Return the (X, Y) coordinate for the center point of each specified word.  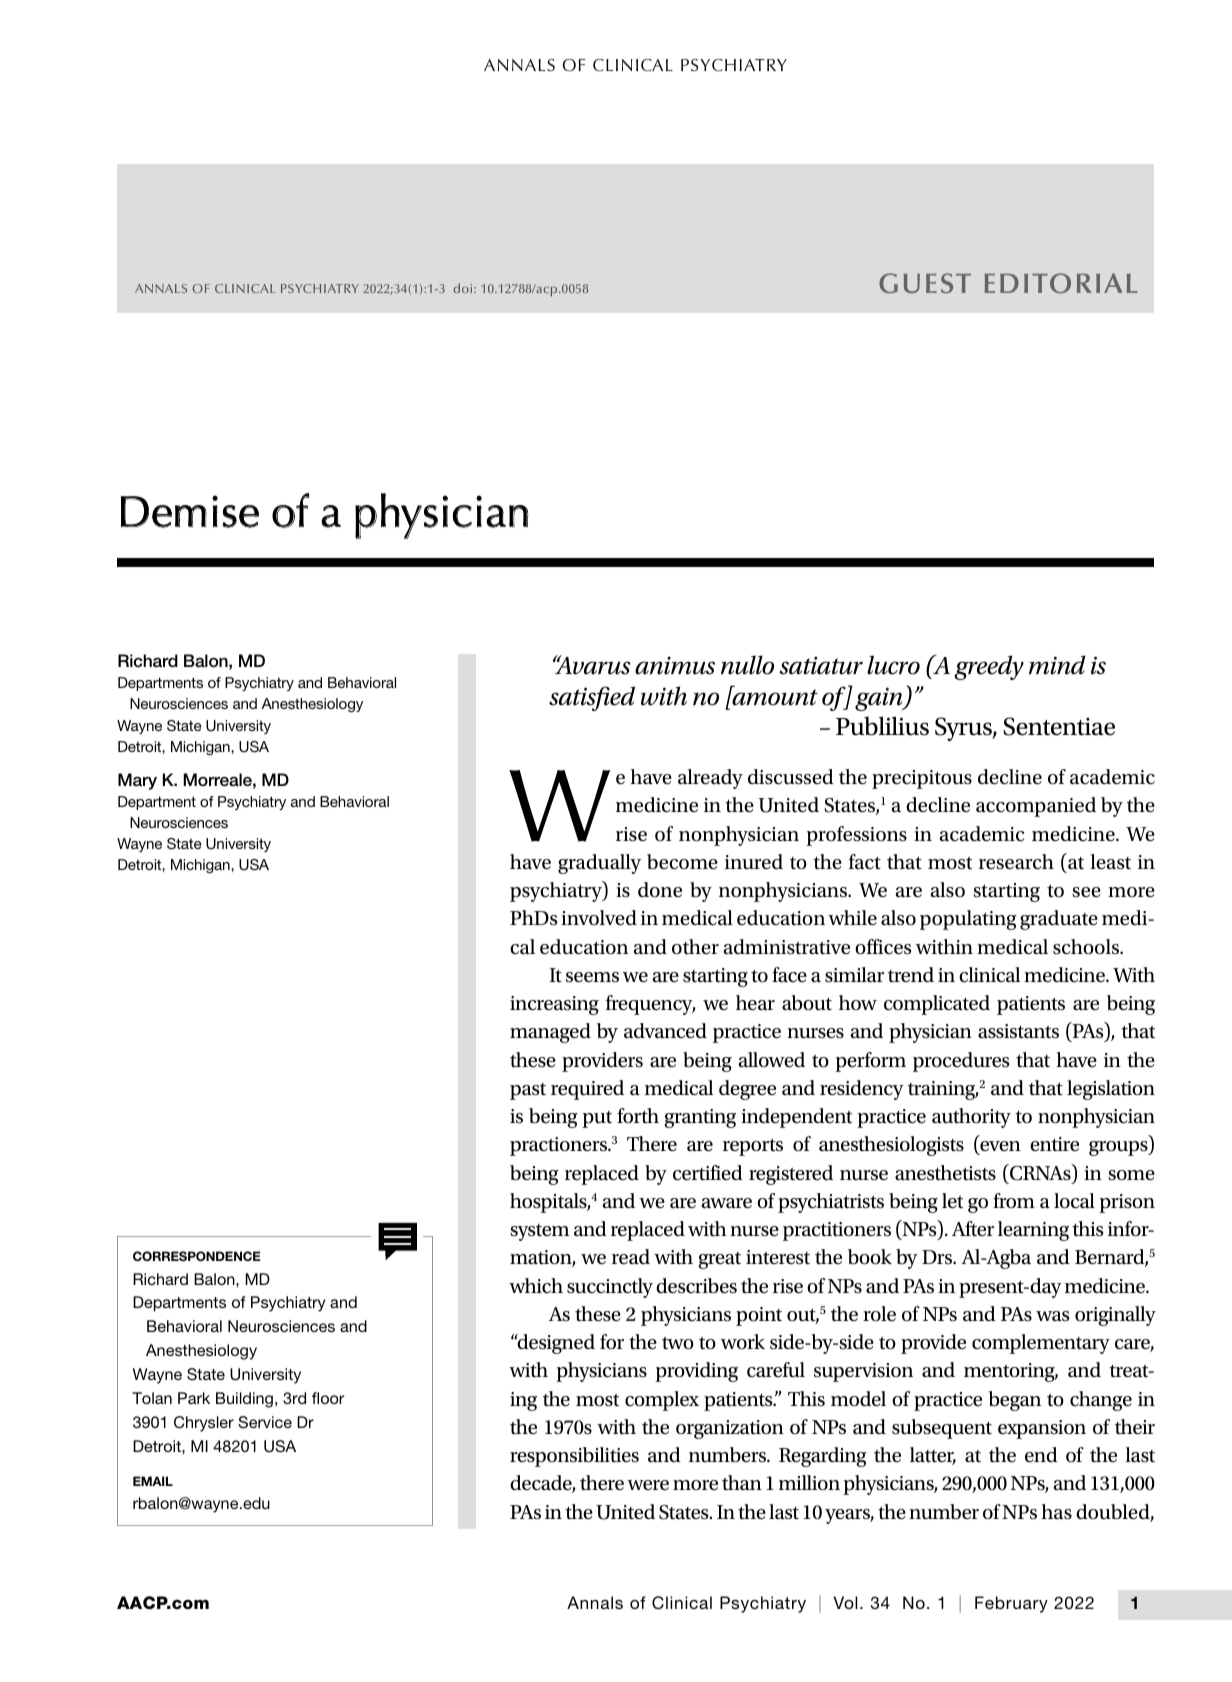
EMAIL (153, 1481)
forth (638, 1116)
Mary (137, 781)
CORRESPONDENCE (197, 1256)
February (1011, 1604)
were (648, 1485)
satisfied (592, 698)
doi (464, 288)
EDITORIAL (1061, 283)
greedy (989, 667)
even (999, 1147)
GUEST (925, 283)
